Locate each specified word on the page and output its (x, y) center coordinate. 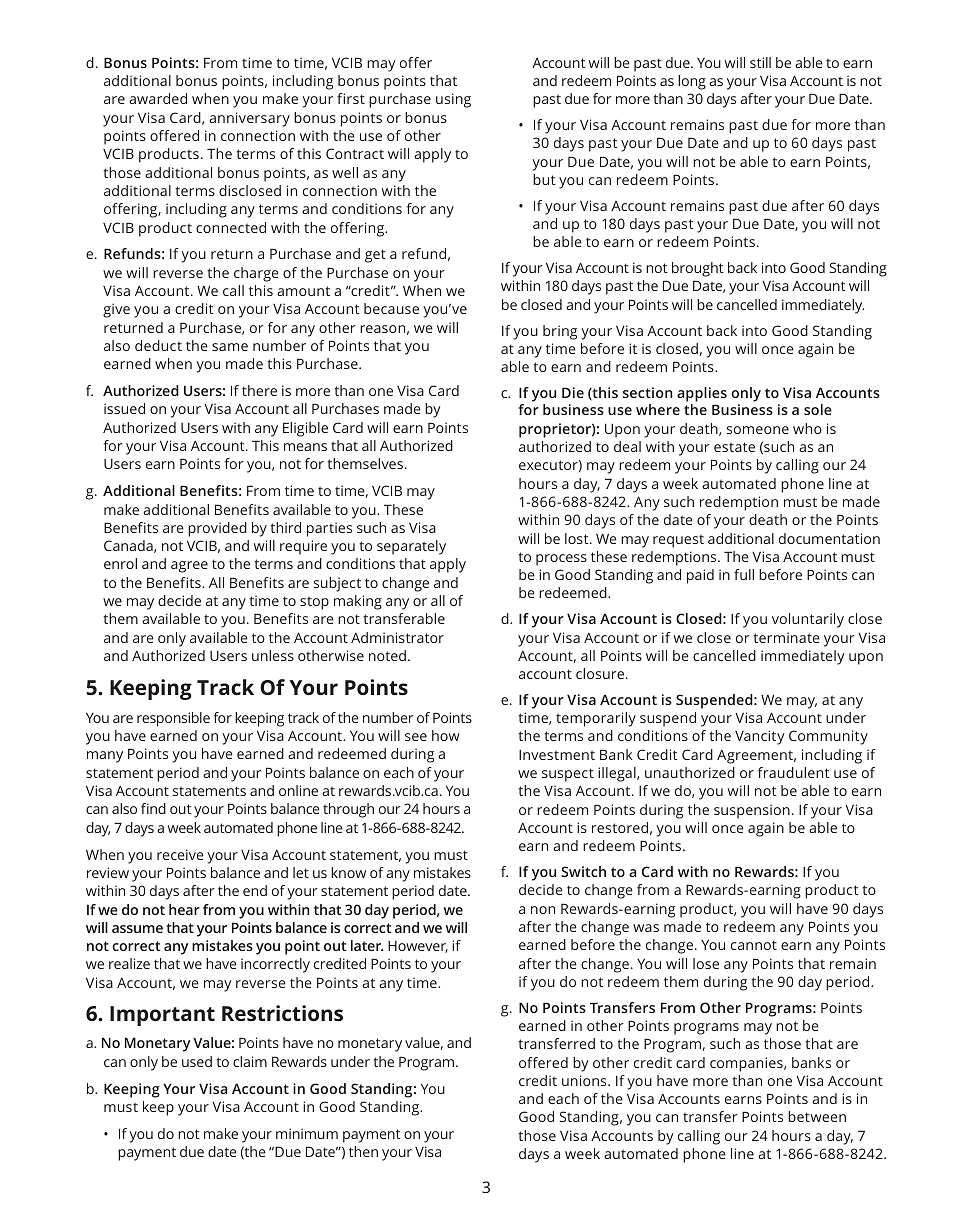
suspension (752, 811)
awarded (158, 98)
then (363, 1151)
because (391, 308)
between (817, 1116)
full (744, 574)
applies (702, 394)
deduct (158, 345)
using (453, 100)
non (543, 910)
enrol (120, 563)
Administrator (397, 637)
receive (180, 854)
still (760, 62)
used (197, 1061)
